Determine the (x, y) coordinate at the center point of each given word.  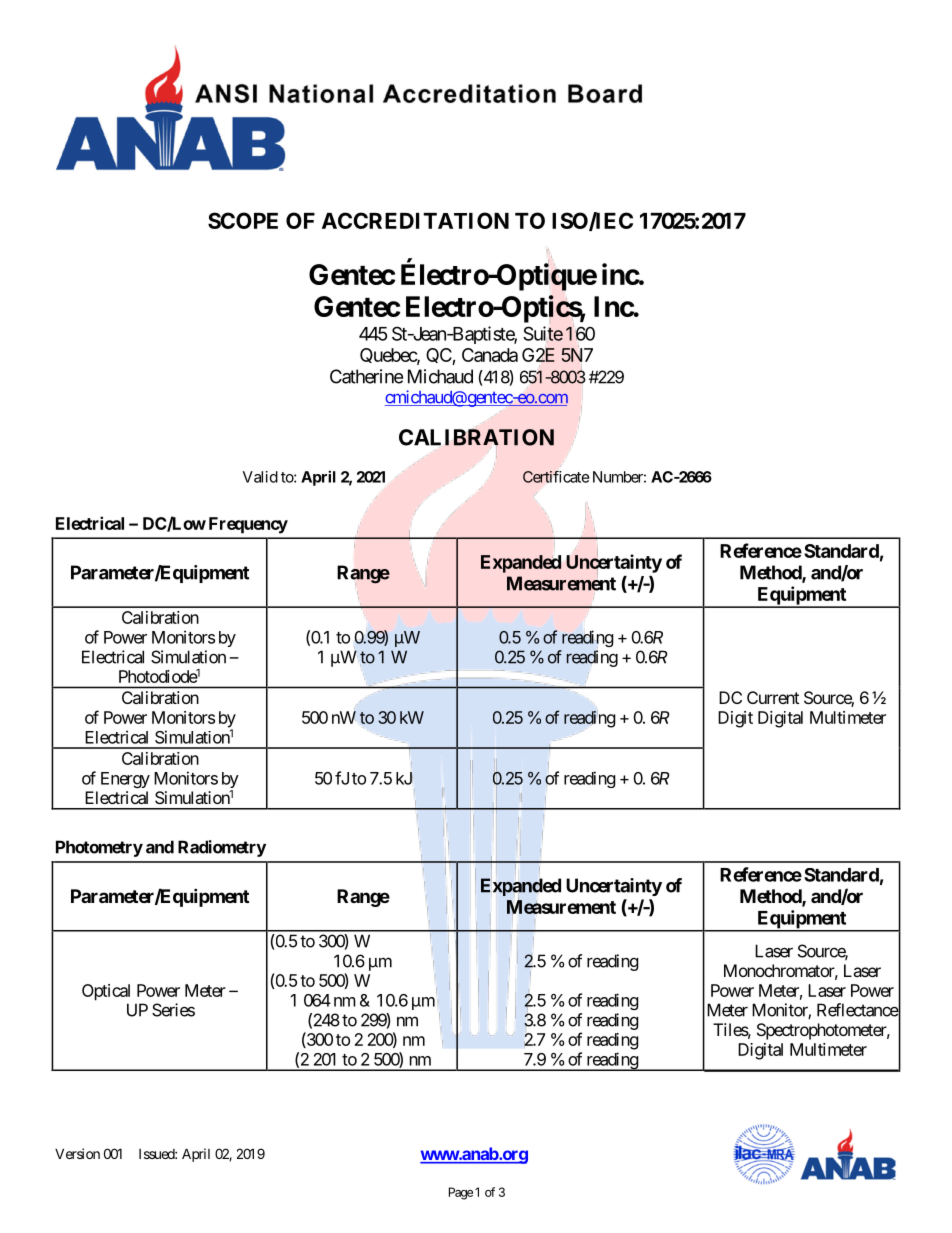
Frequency (248, 525)
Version (77, 1153)
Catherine (366, 376)
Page (461, 1193)
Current (773, 697)
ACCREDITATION (415, 220)
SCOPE (243, 220)
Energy (125, 780)
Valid (260, 477)
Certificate (556, 477)
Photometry (99, 848)
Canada (490, 355)
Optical (106, 992)
